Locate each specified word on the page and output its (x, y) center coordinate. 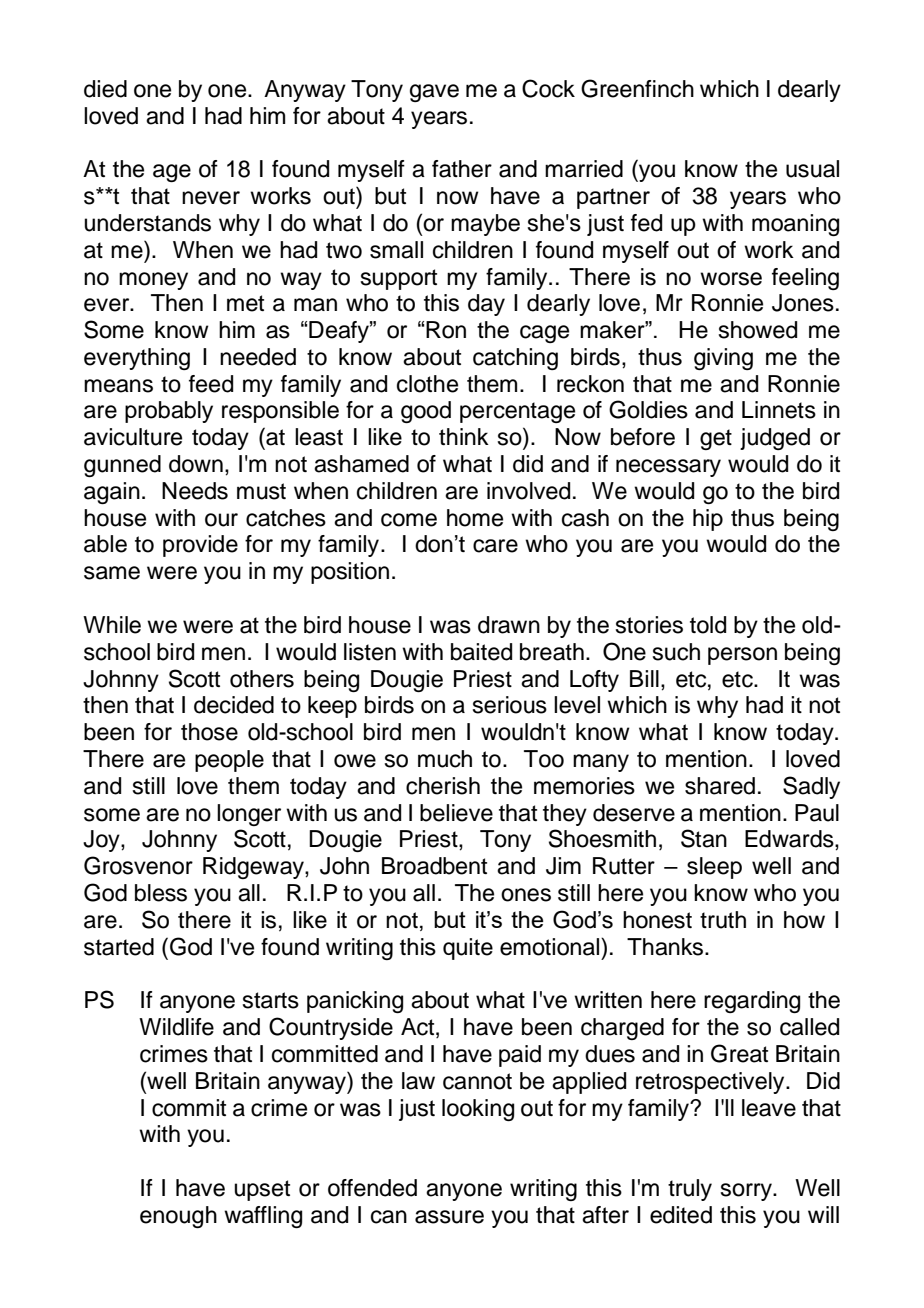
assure (449, 1217)
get (716, 439)
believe (456, 813)
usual (812, 169)
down (196, 464)
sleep (714, 868)
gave (434, 93)
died (105, 89)
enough (178, 1217)
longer (249, 815)
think (464, 436)
